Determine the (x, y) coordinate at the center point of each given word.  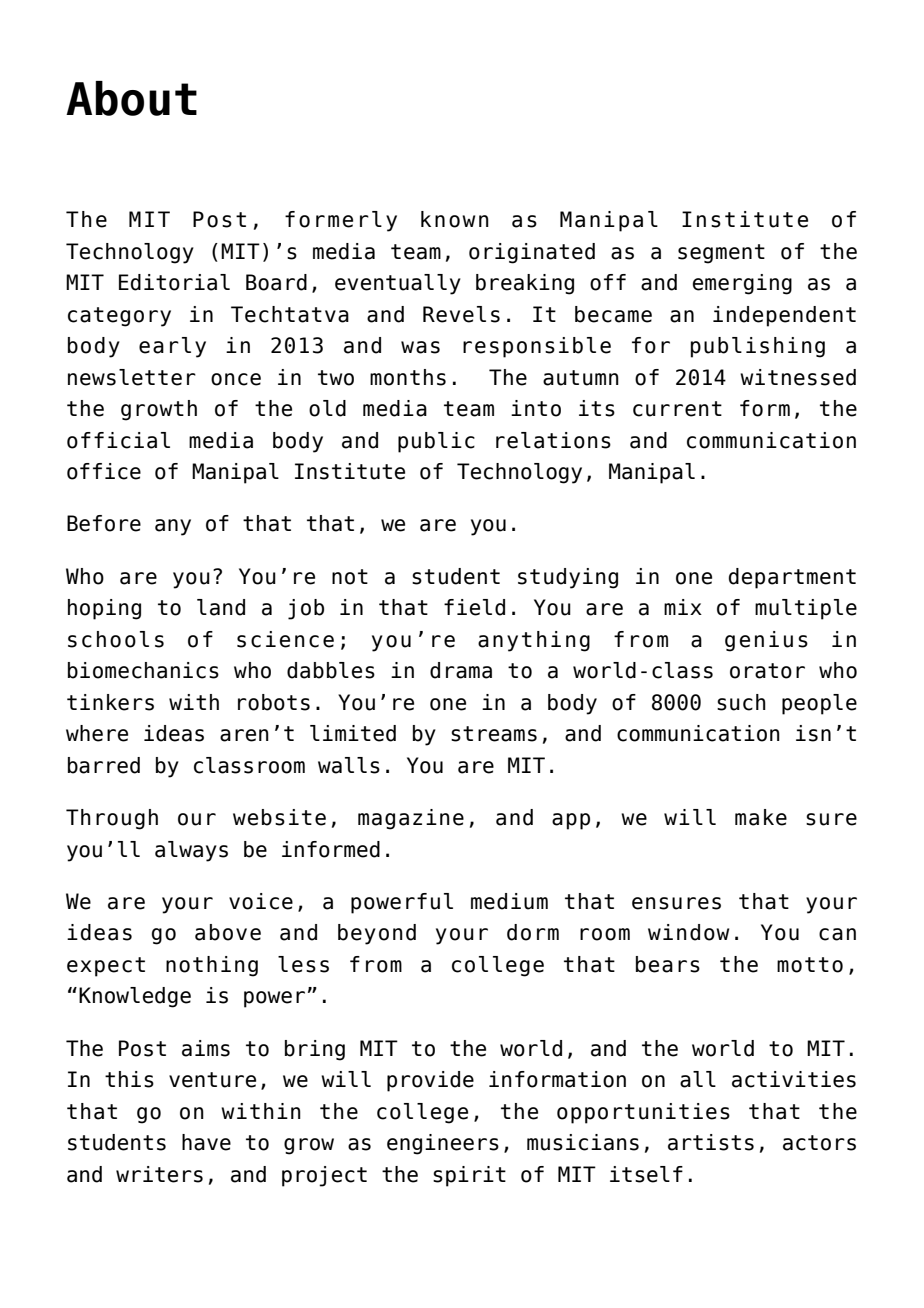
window (688, 932)
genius (766, 641)
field (474, 607)
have (206, 1142)
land (221, 607)
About (131, 98)
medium (509, 901)
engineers (443, 1144)
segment (721, 254)
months (408, 377)
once (236, 379)
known (455, 219)
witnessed (798, 377)
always (191, 851)
